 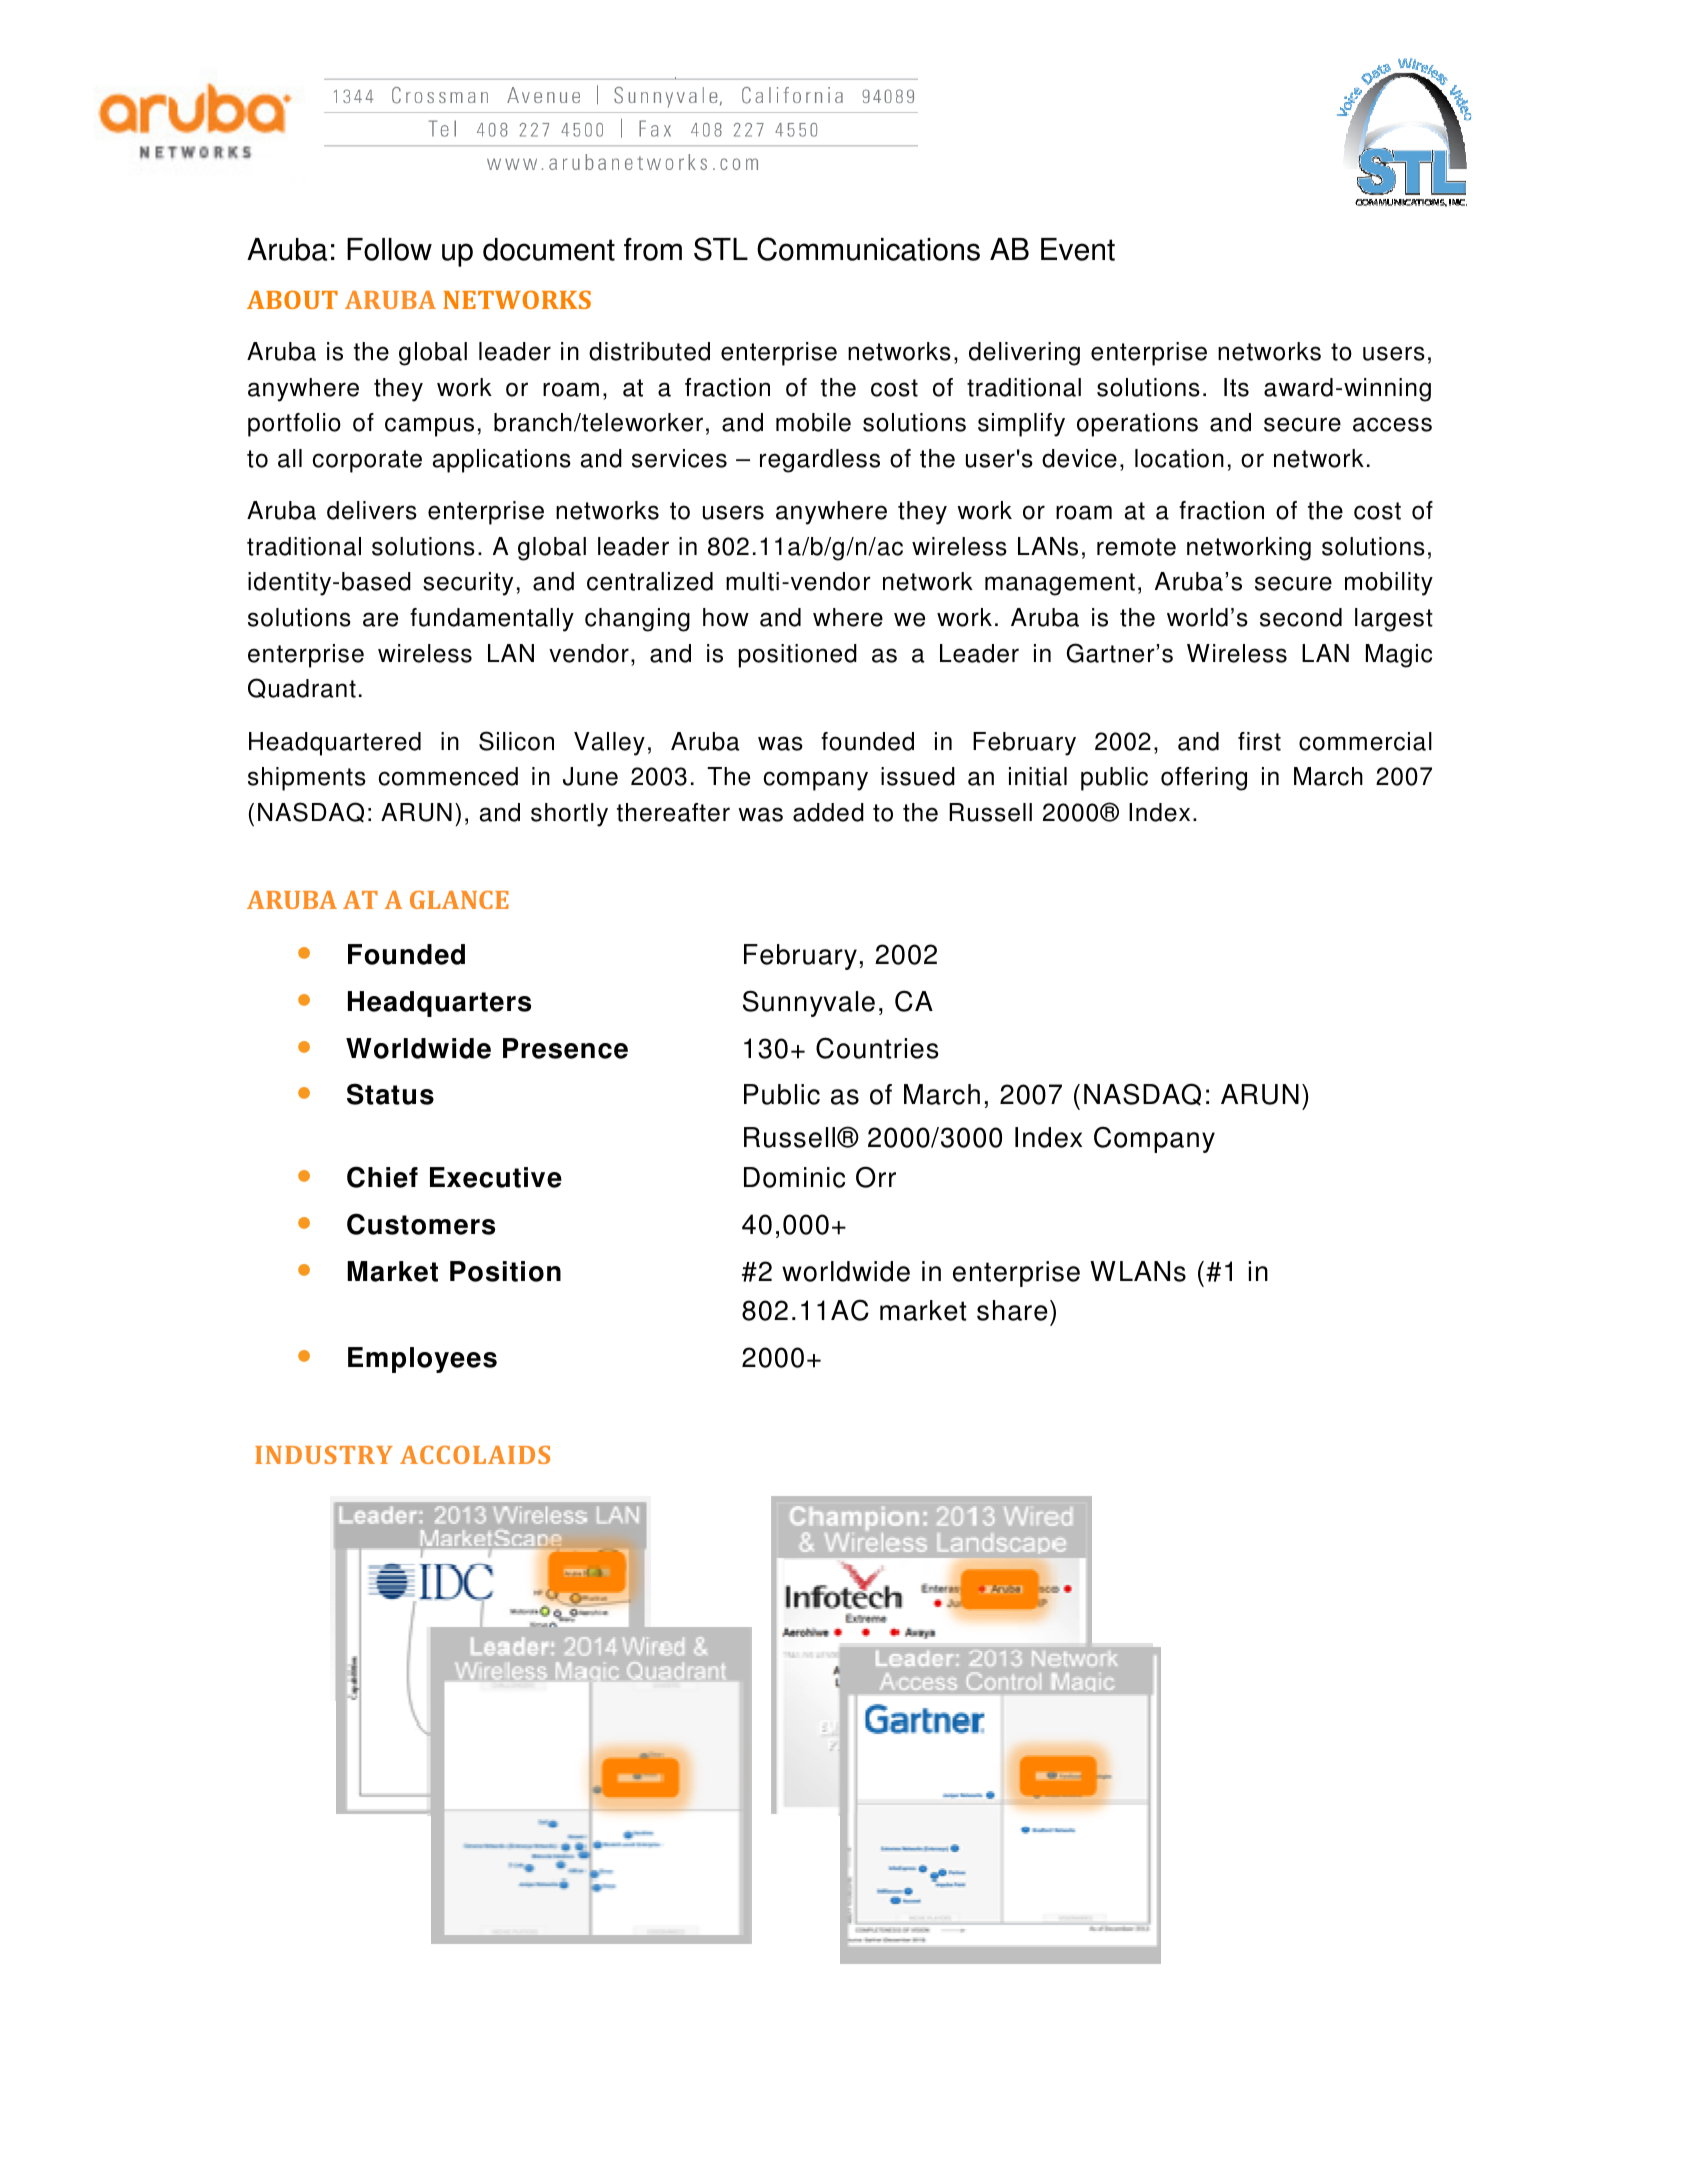 What do you see at coordinates (389, 249) in the image?
I see `Follow` at bounding box center [389, 249].
